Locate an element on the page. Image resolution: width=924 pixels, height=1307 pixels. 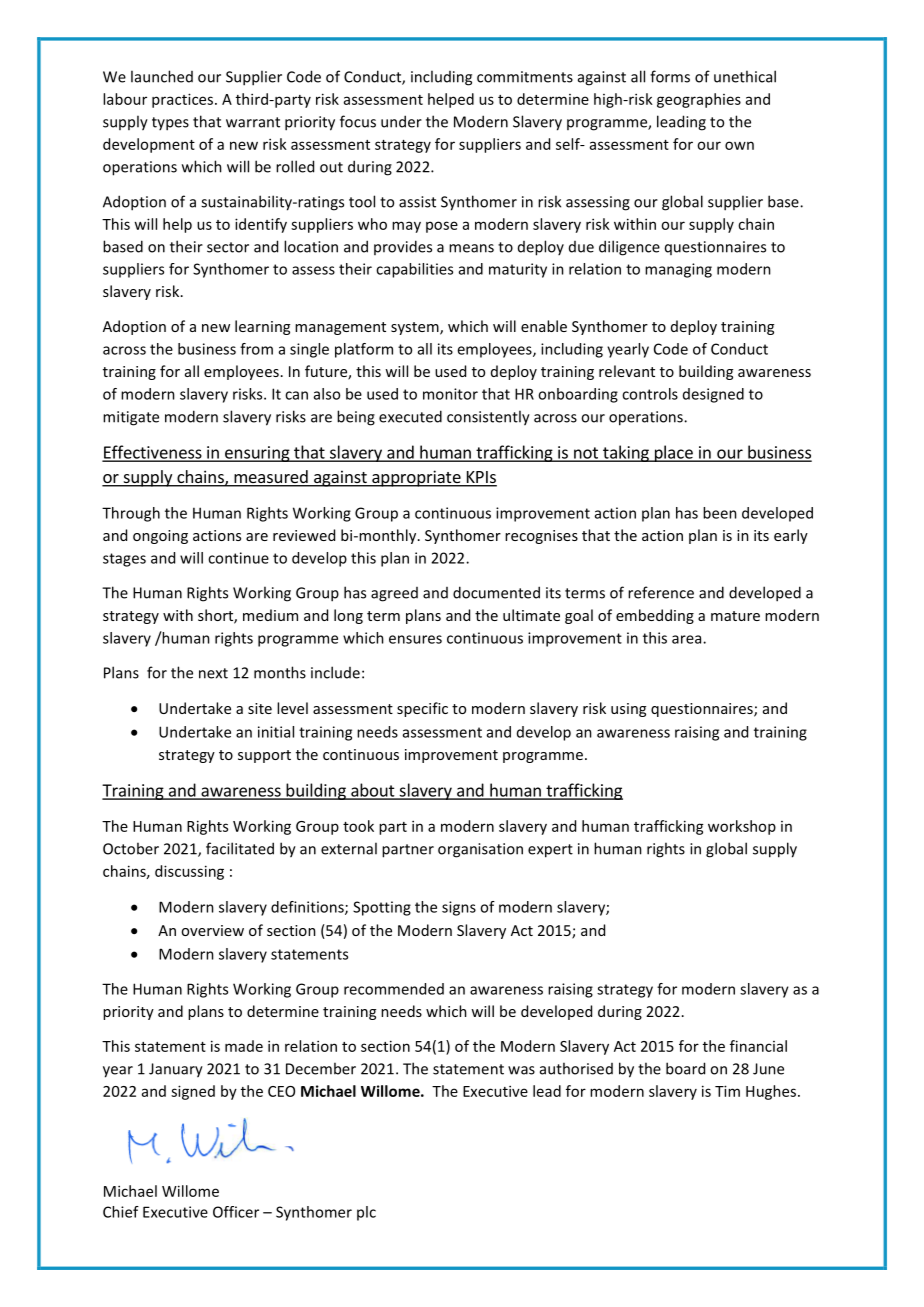
from is located at coordinates (256, 349).
